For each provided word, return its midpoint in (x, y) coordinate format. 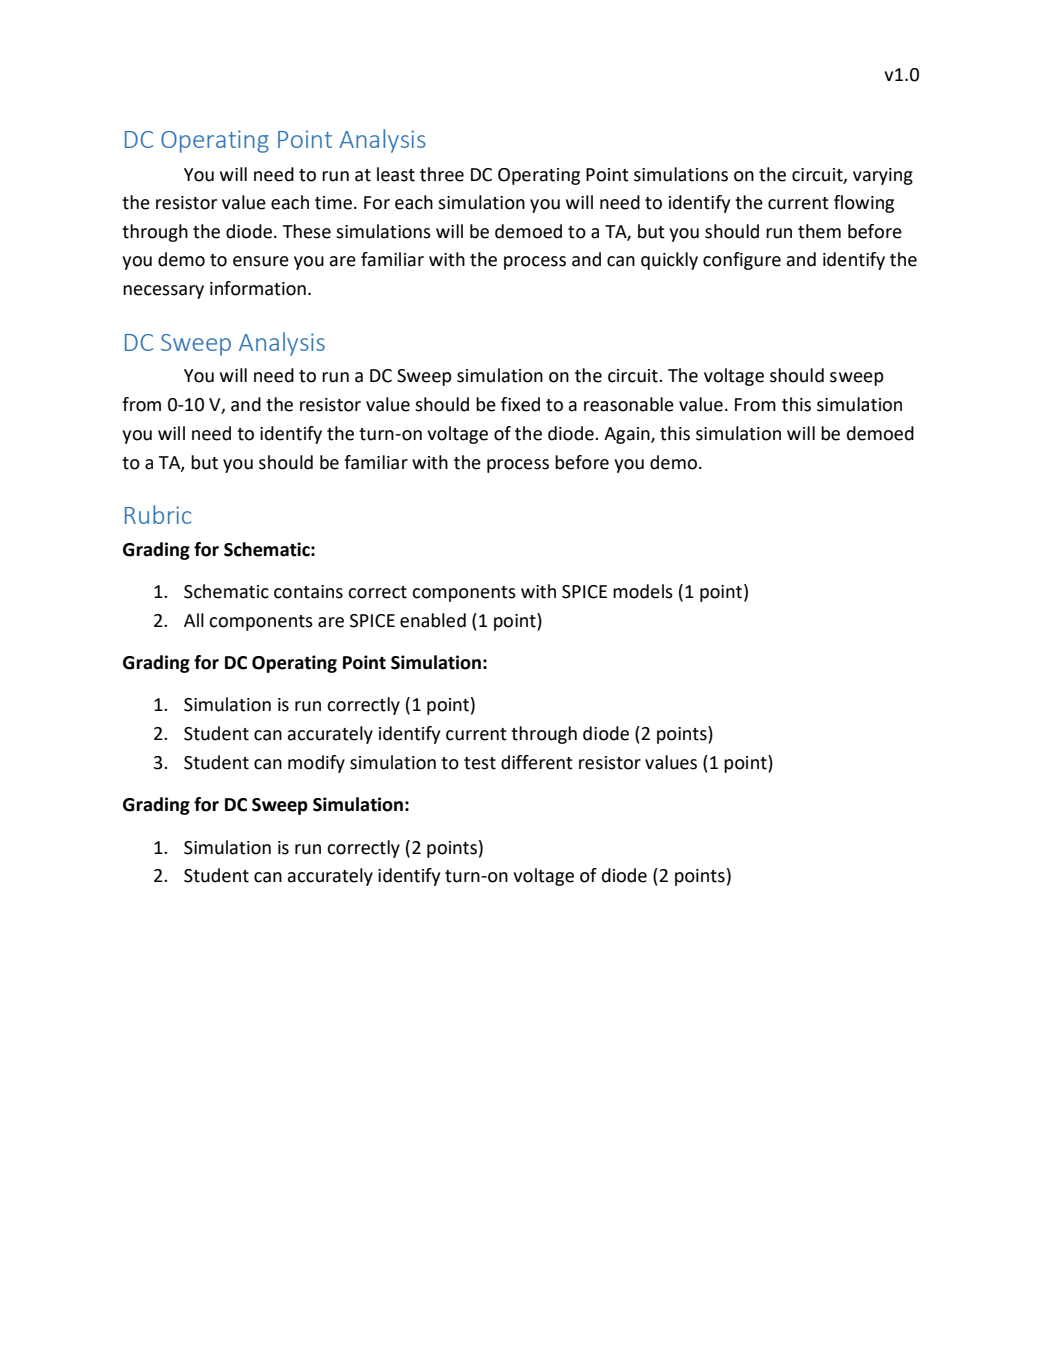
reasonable (629, 404)
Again (628, 435)
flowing (864, 204)
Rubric (158, 514)
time (333, 203)
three (442, 174)
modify (316, 764)
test (480, 763)
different (537, 762)
